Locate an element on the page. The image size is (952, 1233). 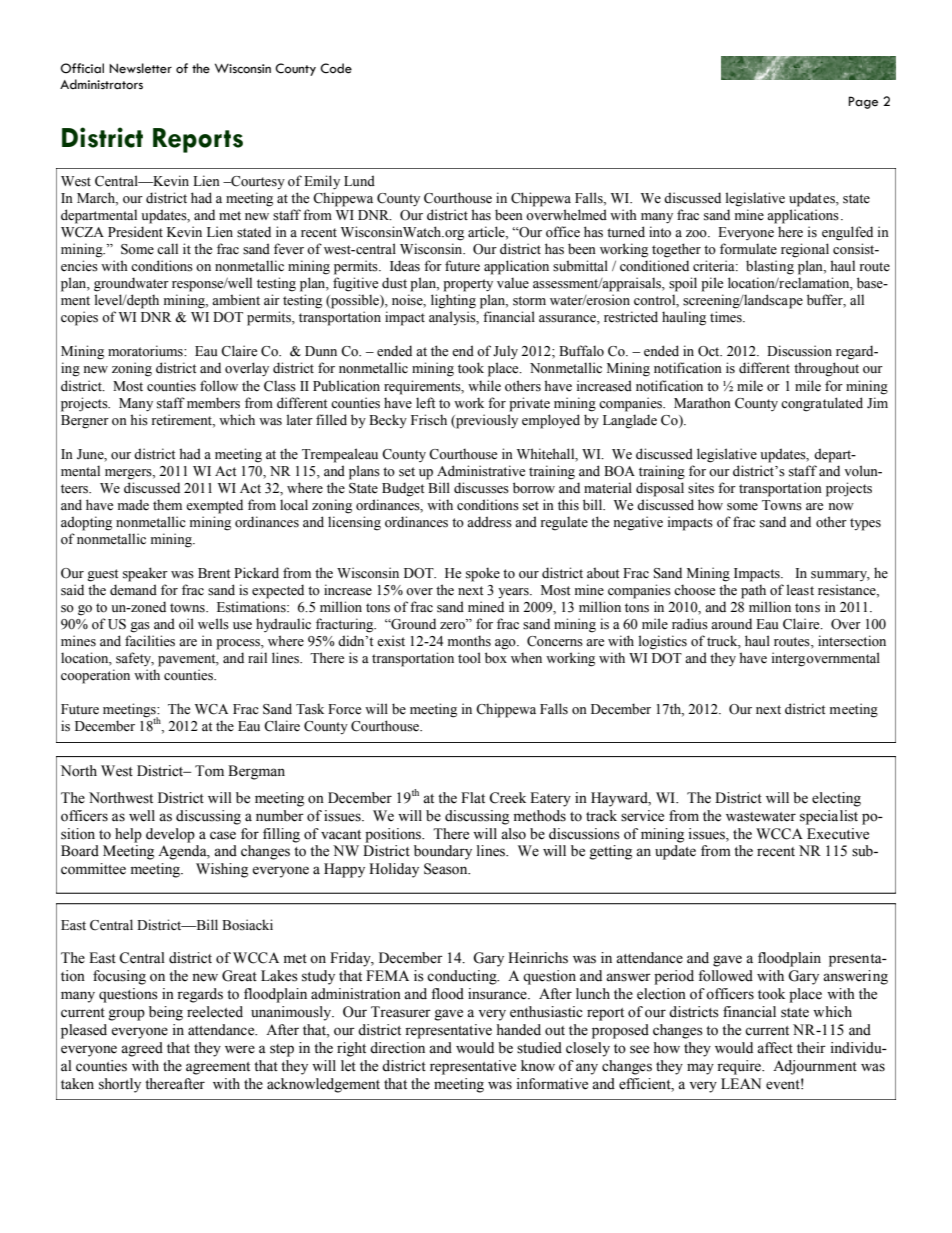
spoke is located at coordinates (483, 574).
